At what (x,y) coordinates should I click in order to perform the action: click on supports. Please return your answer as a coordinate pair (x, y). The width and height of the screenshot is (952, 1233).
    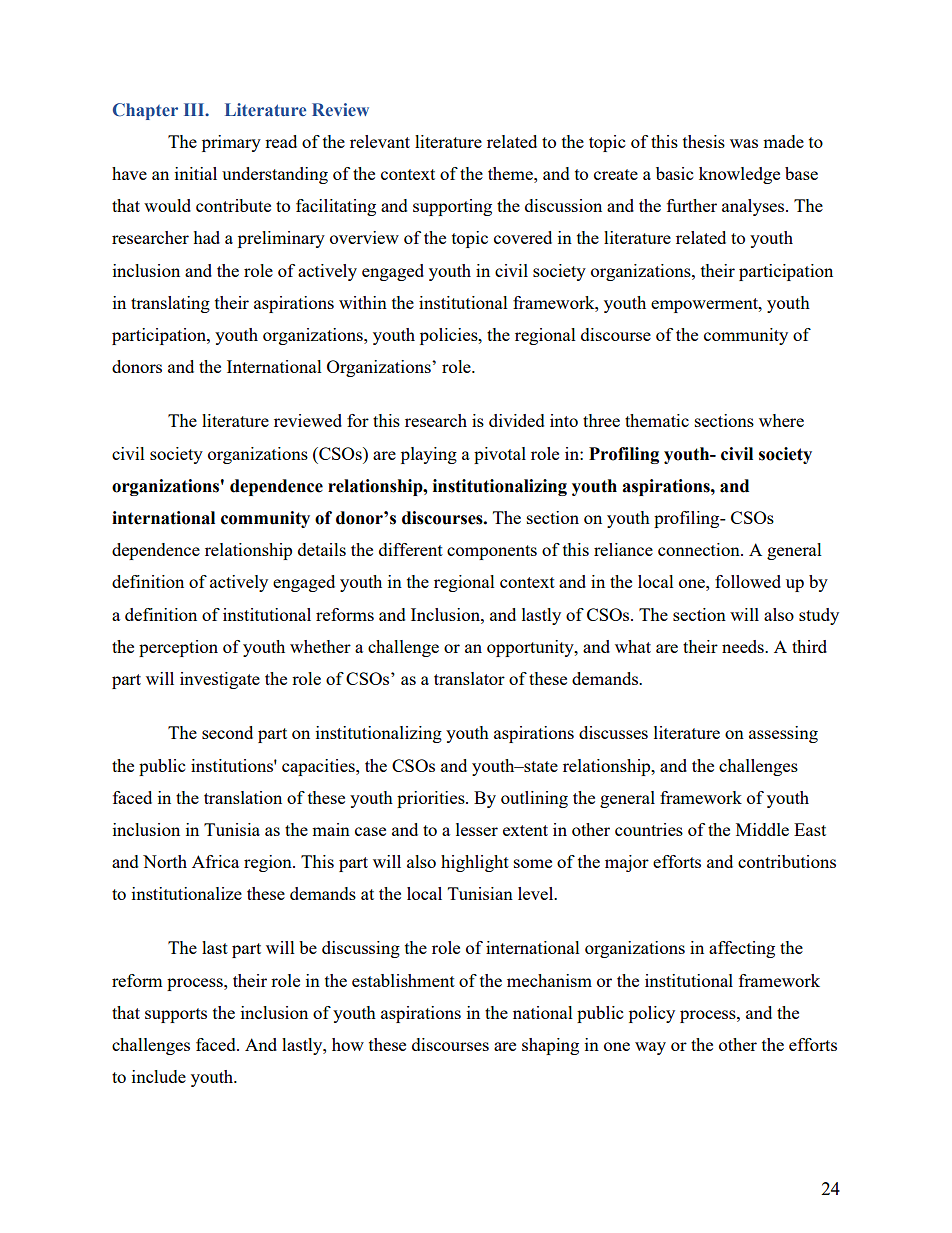
    Looking at the image, I should click on (176, 1015).
